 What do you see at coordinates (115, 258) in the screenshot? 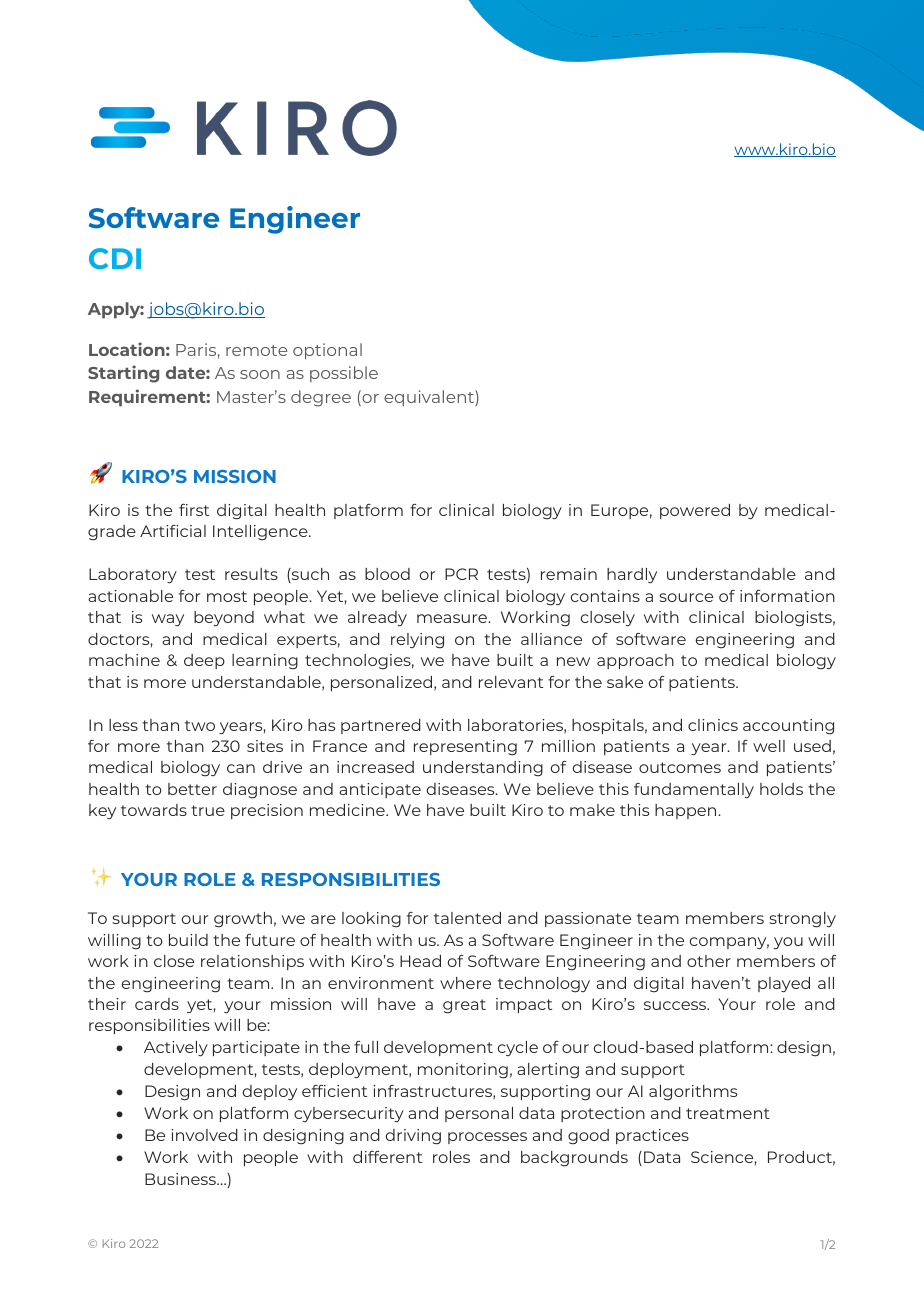
I see `CDI` at bounding box center [115, 258].
